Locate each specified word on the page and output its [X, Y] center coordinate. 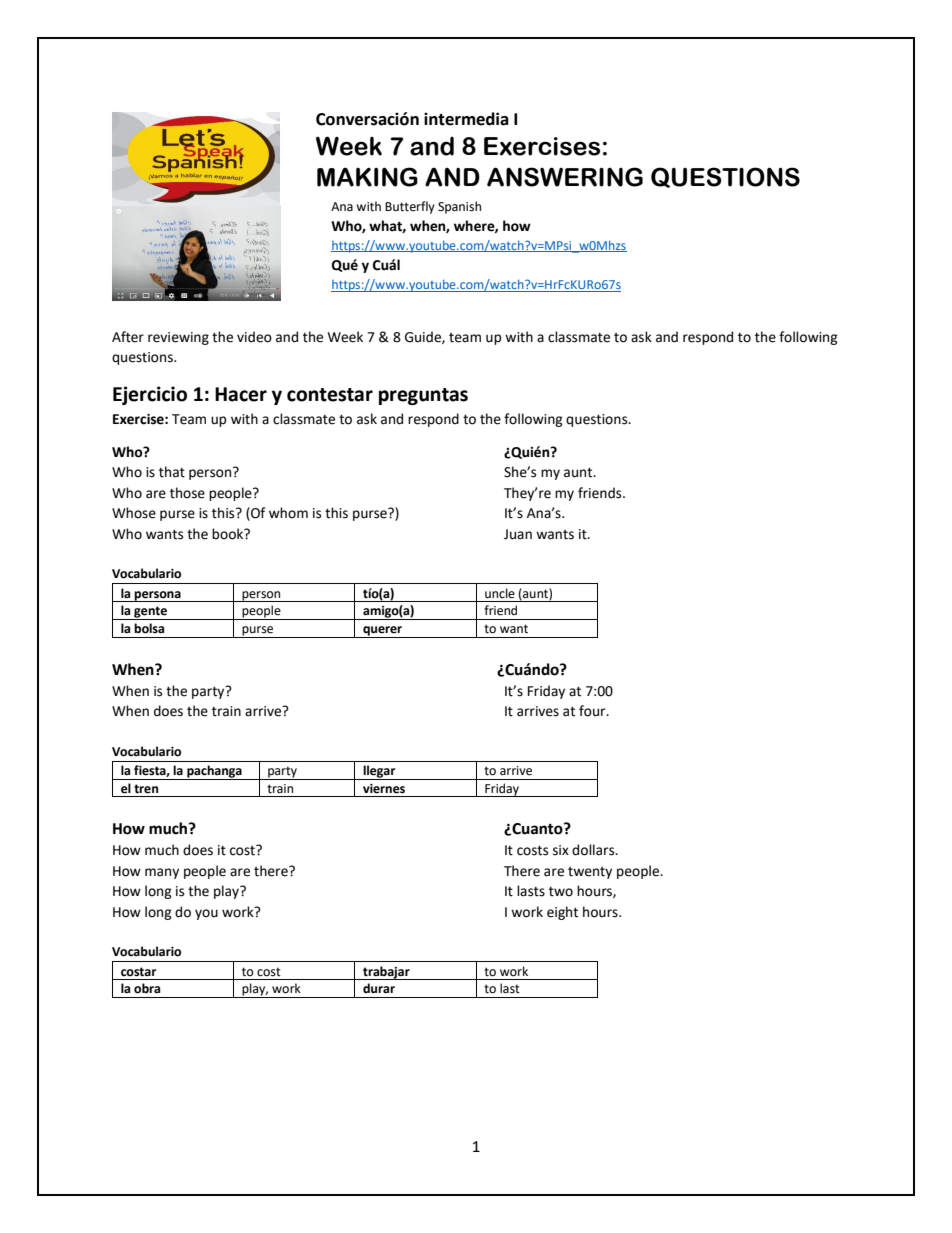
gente [150, 613]
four [593, 711]
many [162, 873]
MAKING [367, 177]
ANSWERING [565, 177]
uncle [500, 593]
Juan [518, 534]
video [254, 337]
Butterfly [410, 207]
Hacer [241, 394]
